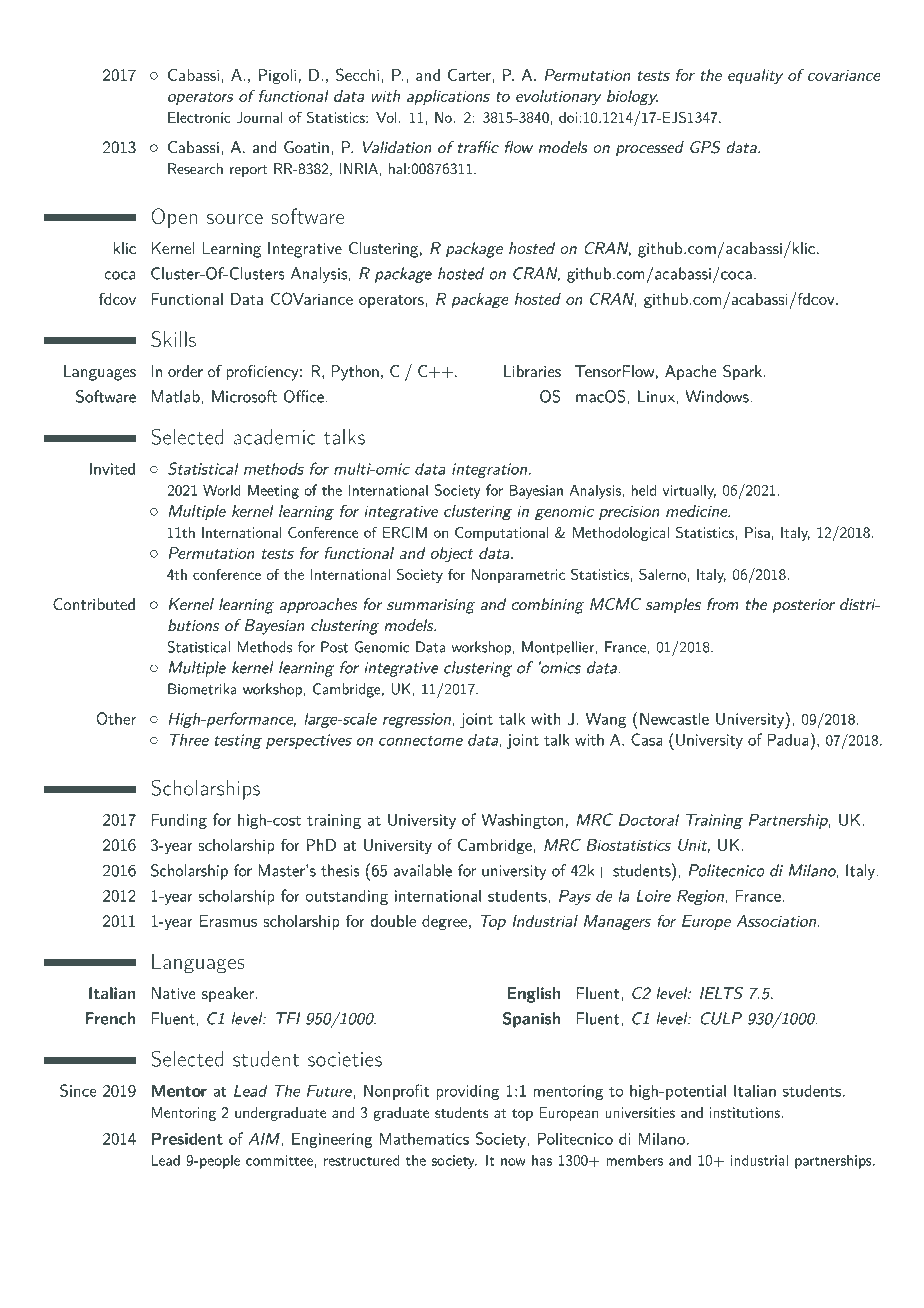 The height and width of the document is (1308, 924). Describe the element at coordinates (705, 147) in the document. I see `GPS` at that location.
